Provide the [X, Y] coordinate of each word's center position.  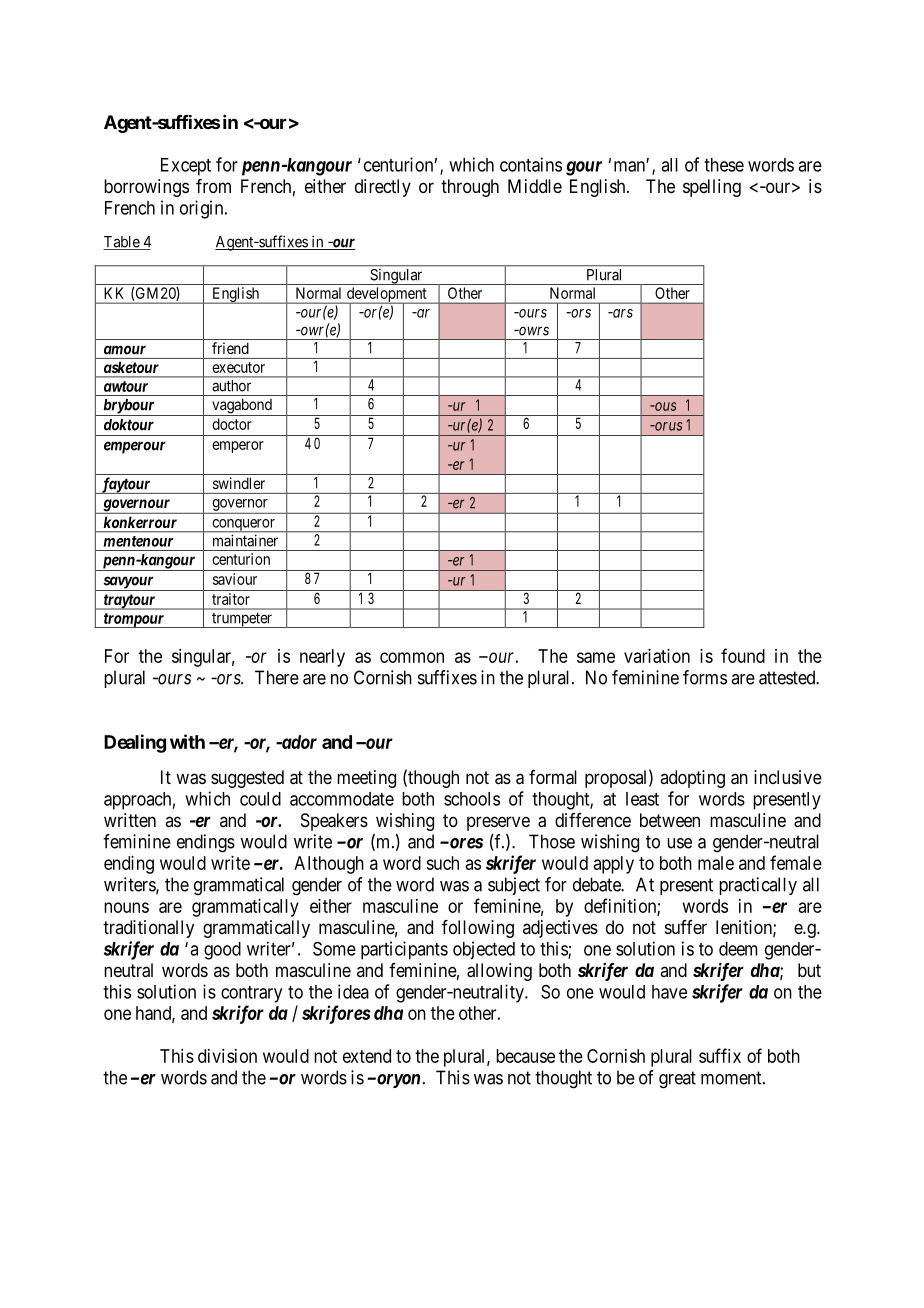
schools [472, 799]
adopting [692, 779]
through [470, 188]
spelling [712, 188]
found [743, 655]
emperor [238, 447]
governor [240, 505]
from [213, 186]
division [227, 1056]
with [187, 741]
